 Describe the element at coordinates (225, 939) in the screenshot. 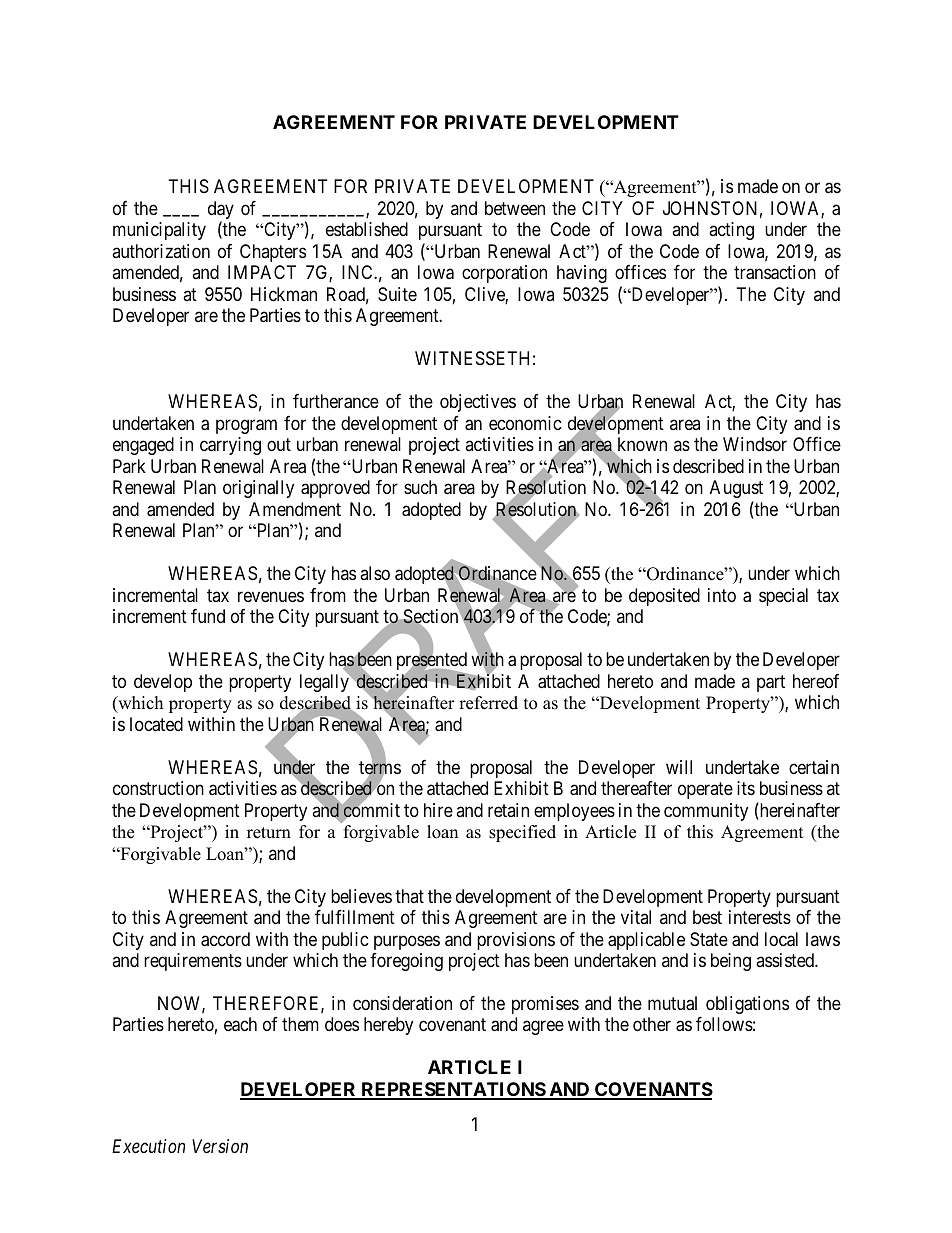

I see `accord` at that location.
